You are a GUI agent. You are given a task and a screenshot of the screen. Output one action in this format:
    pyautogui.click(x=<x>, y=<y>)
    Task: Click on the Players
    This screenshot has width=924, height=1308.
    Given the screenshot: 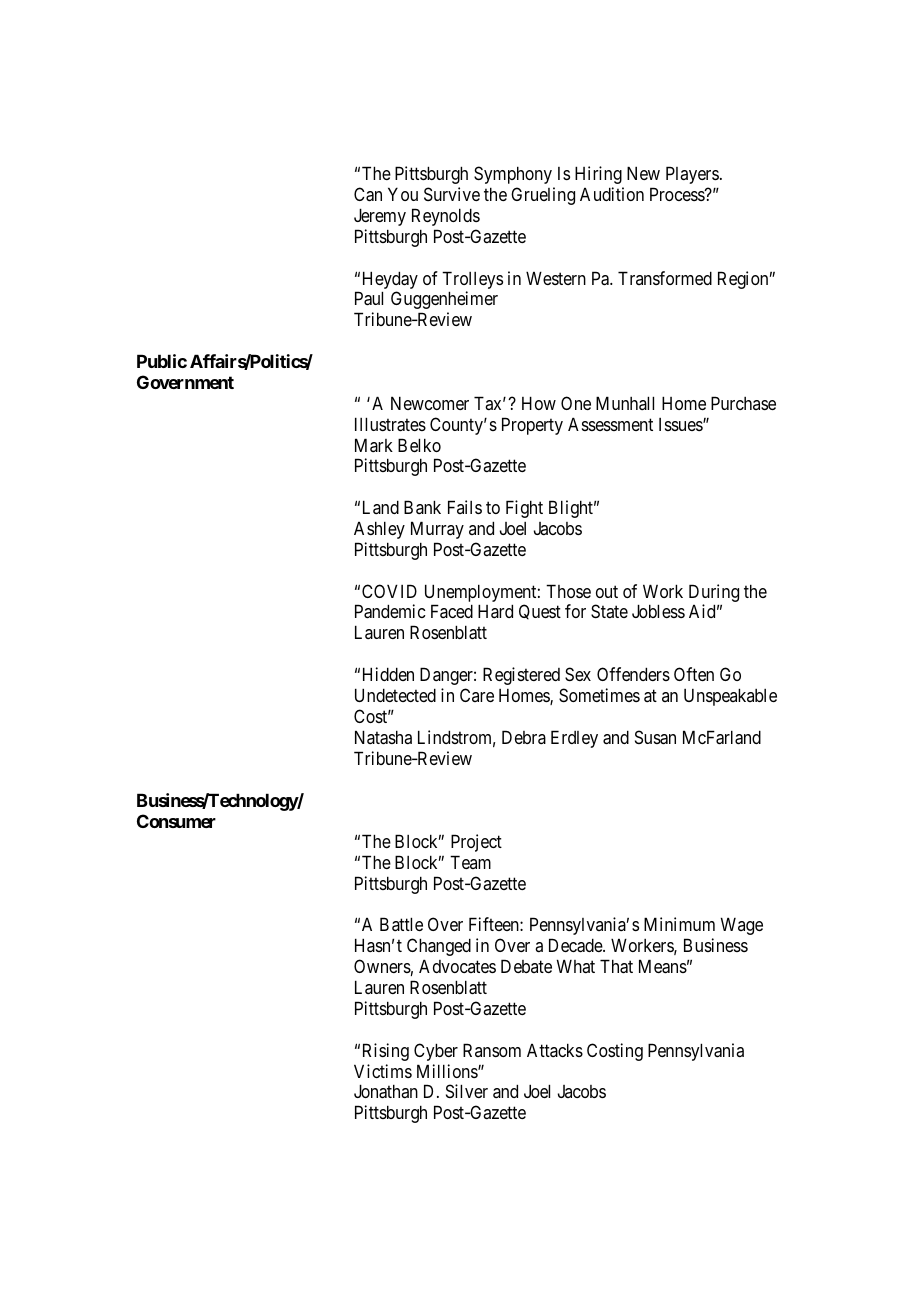 What is the action you would take?
    pyautogui.click(x=692, y=175)
